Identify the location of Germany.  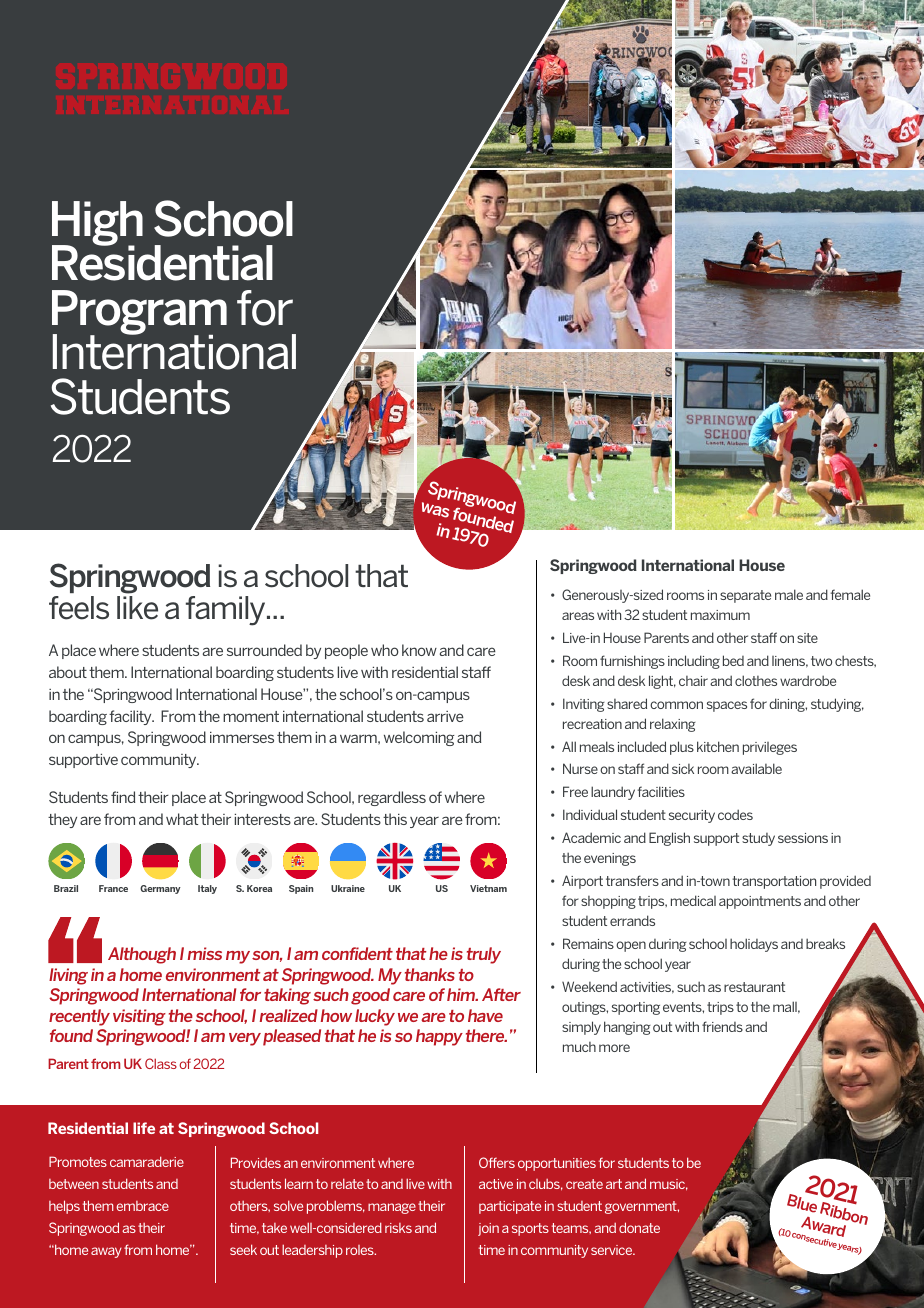
(160, 889).
